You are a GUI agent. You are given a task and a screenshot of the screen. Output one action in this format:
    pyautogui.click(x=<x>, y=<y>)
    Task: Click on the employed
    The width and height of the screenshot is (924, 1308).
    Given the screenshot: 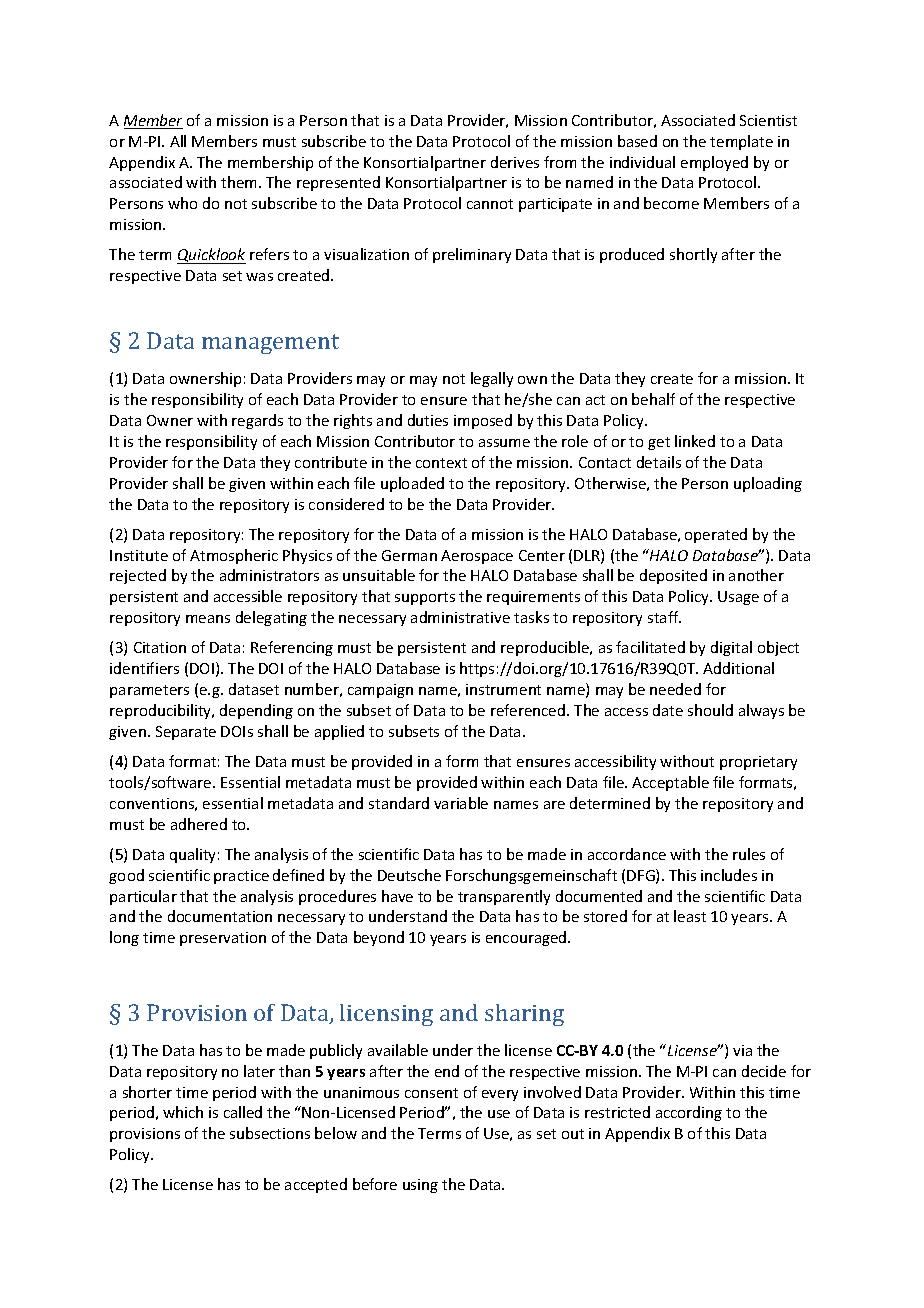 What is the action you would take?
    pyautogui.click(x=714, y=163)
